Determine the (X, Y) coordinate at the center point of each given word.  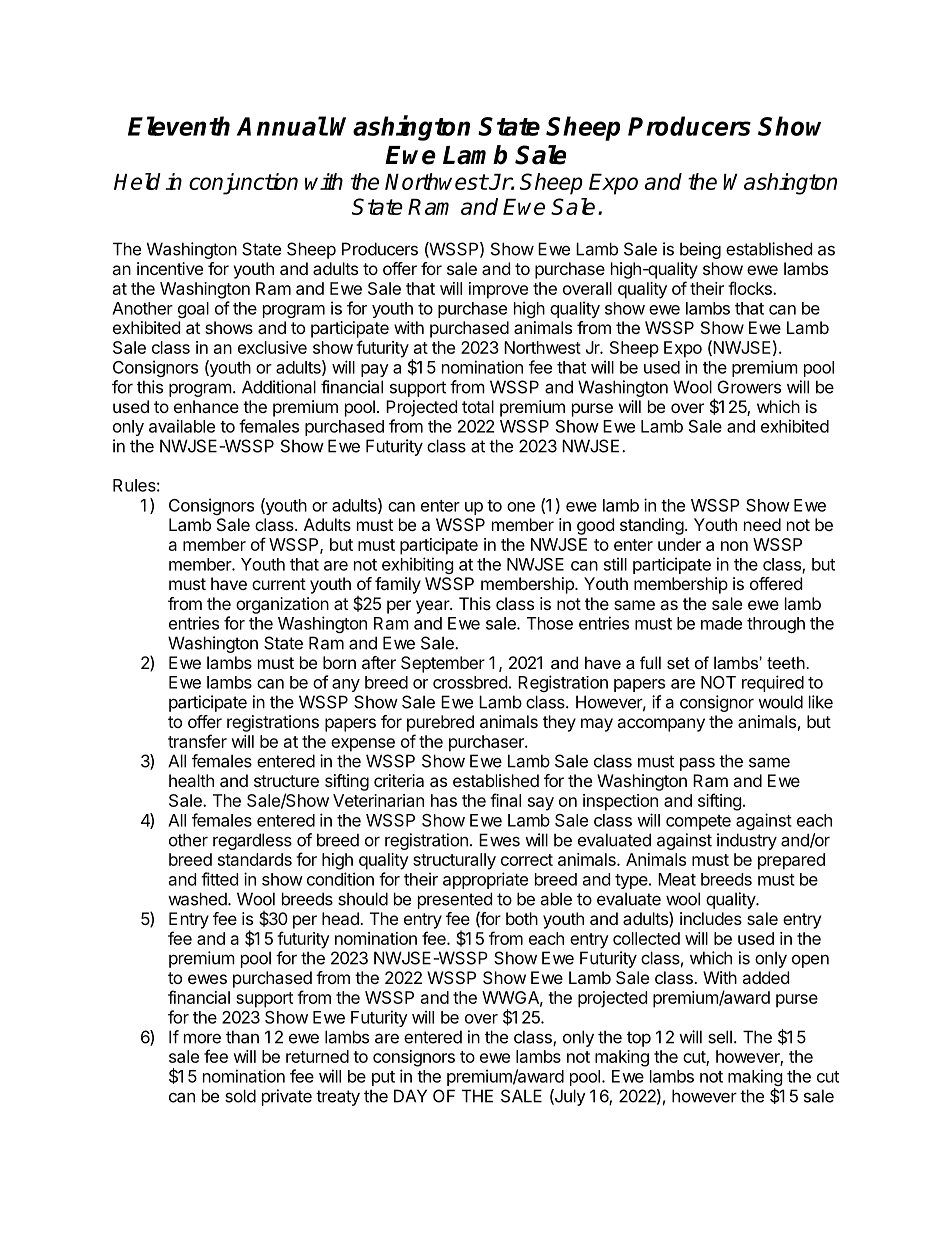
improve (498, 290)
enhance (206, 406)
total (478, 406)
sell (720, 1037)
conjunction (243, 184)
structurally (454, 861)
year (433, 607)
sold (240, 1096)
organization (282, 605)
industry (747, 841)
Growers (749, 387)
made (721, 623)
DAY (410, 1096)
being (700, 250)
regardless (252, 841)
